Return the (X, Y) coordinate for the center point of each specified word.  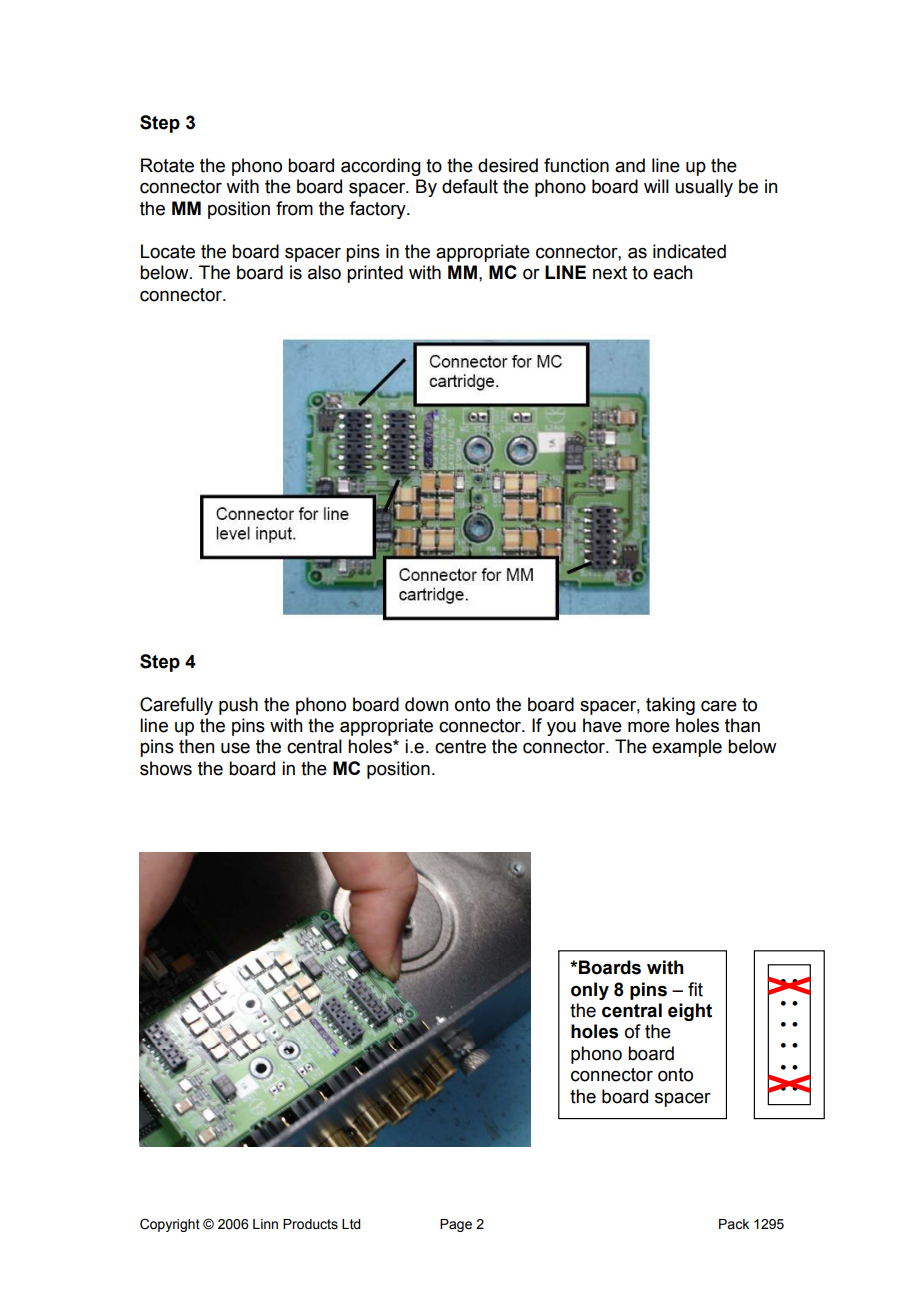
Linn (265, 1224)
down (426, 704)
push (238, 706)
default (470, 186)
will (656, 186)
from (294, 208)
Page (456, 1225)
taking (670, 706)
